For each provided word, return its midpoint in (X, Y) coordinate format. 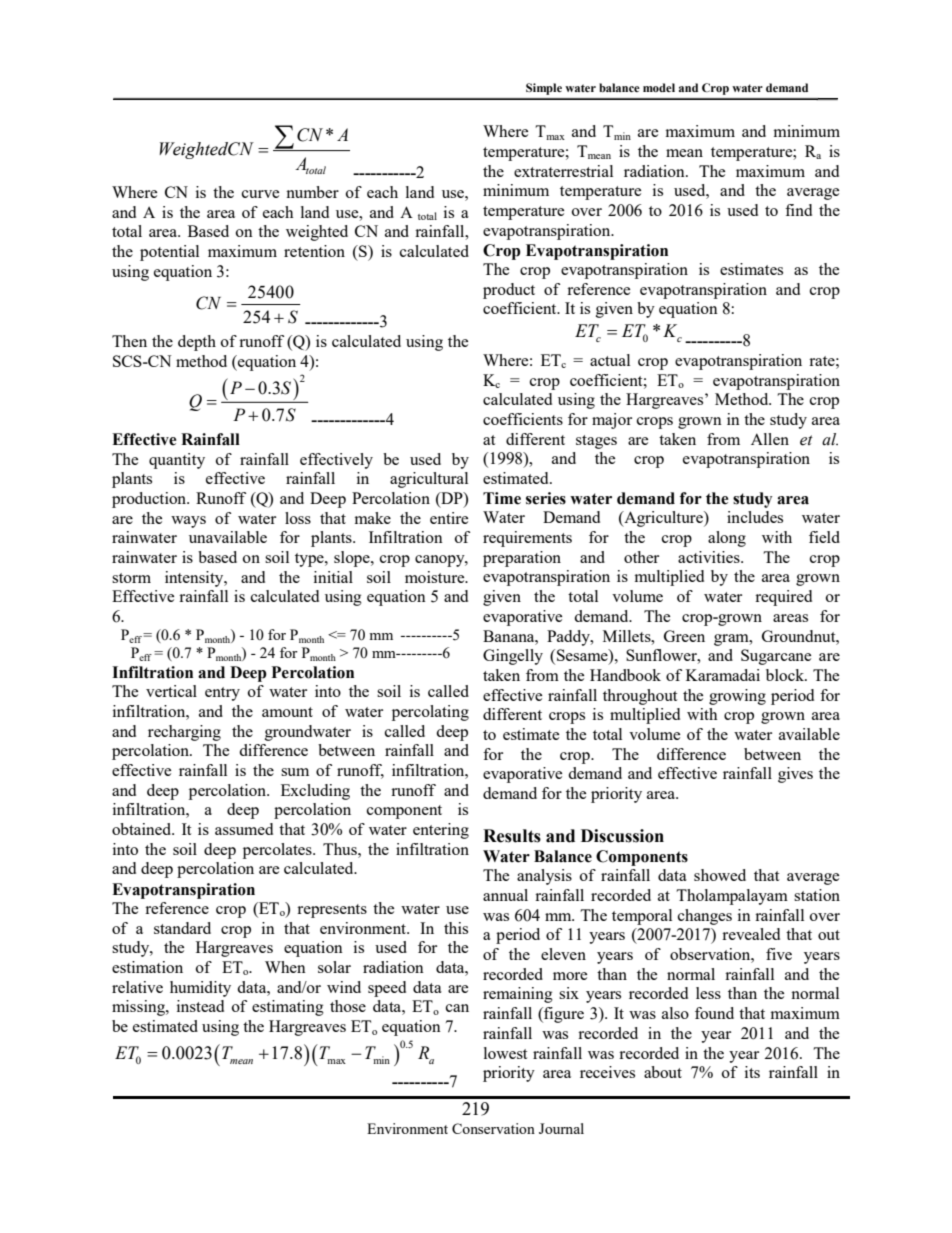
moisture (436, 577)
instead (200, 1006)
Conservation (493, 1128)
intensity (195, 579)
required (783, 598)
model (659, 87)
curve (260, 194)
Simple (544, 89)
